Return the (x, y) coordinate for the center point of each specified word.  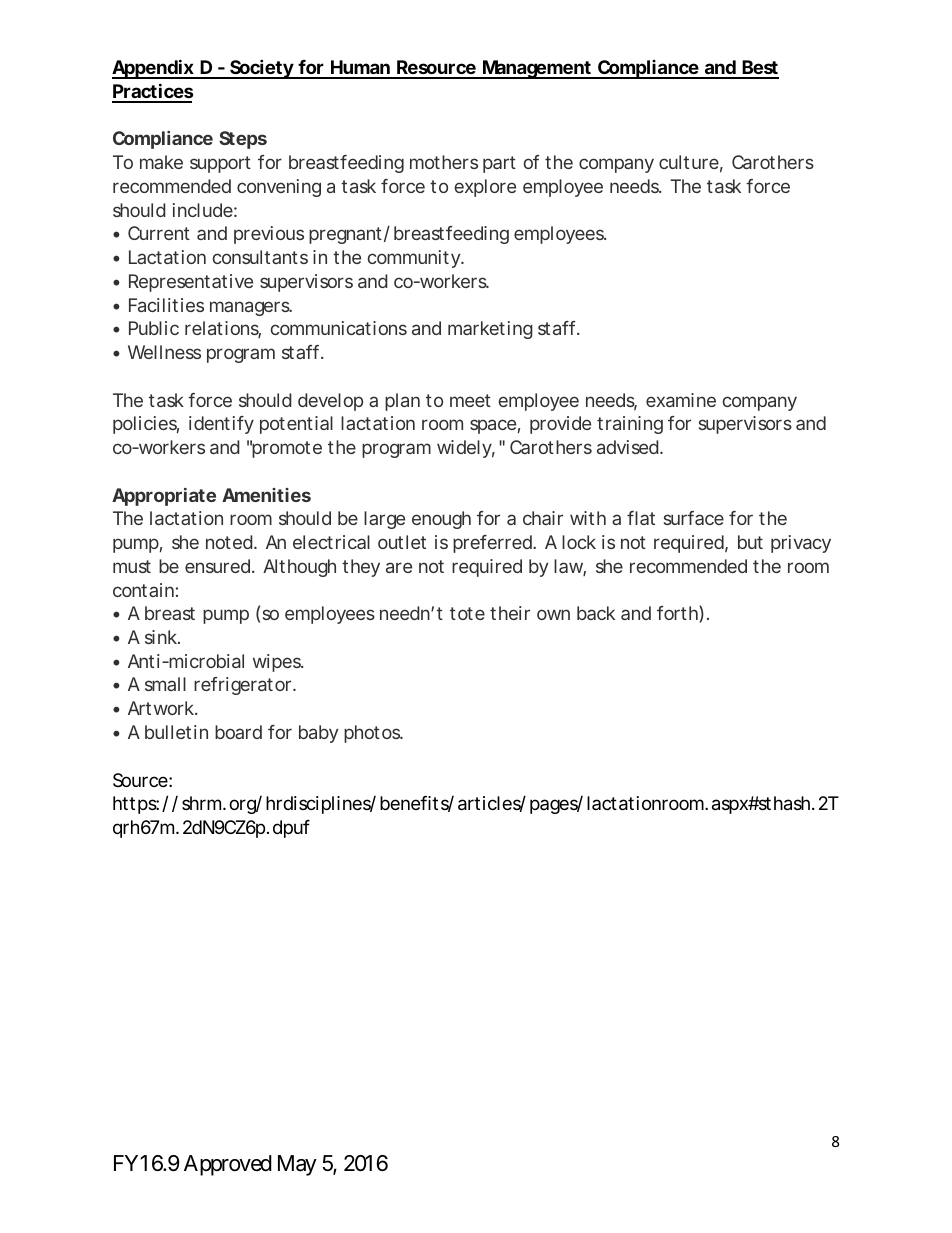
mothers (444, 162)
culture (689, 162)
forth (677, 613)
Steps (243, 140)
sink (161, 637)
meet (470, 400)
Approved (228, 1165)
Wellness (164, 352)
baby (318, 734)
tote (467, 613)
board (238, 732)
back (596, 613)
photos (373, 734)
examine (681, 400)
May (297, 1165)
